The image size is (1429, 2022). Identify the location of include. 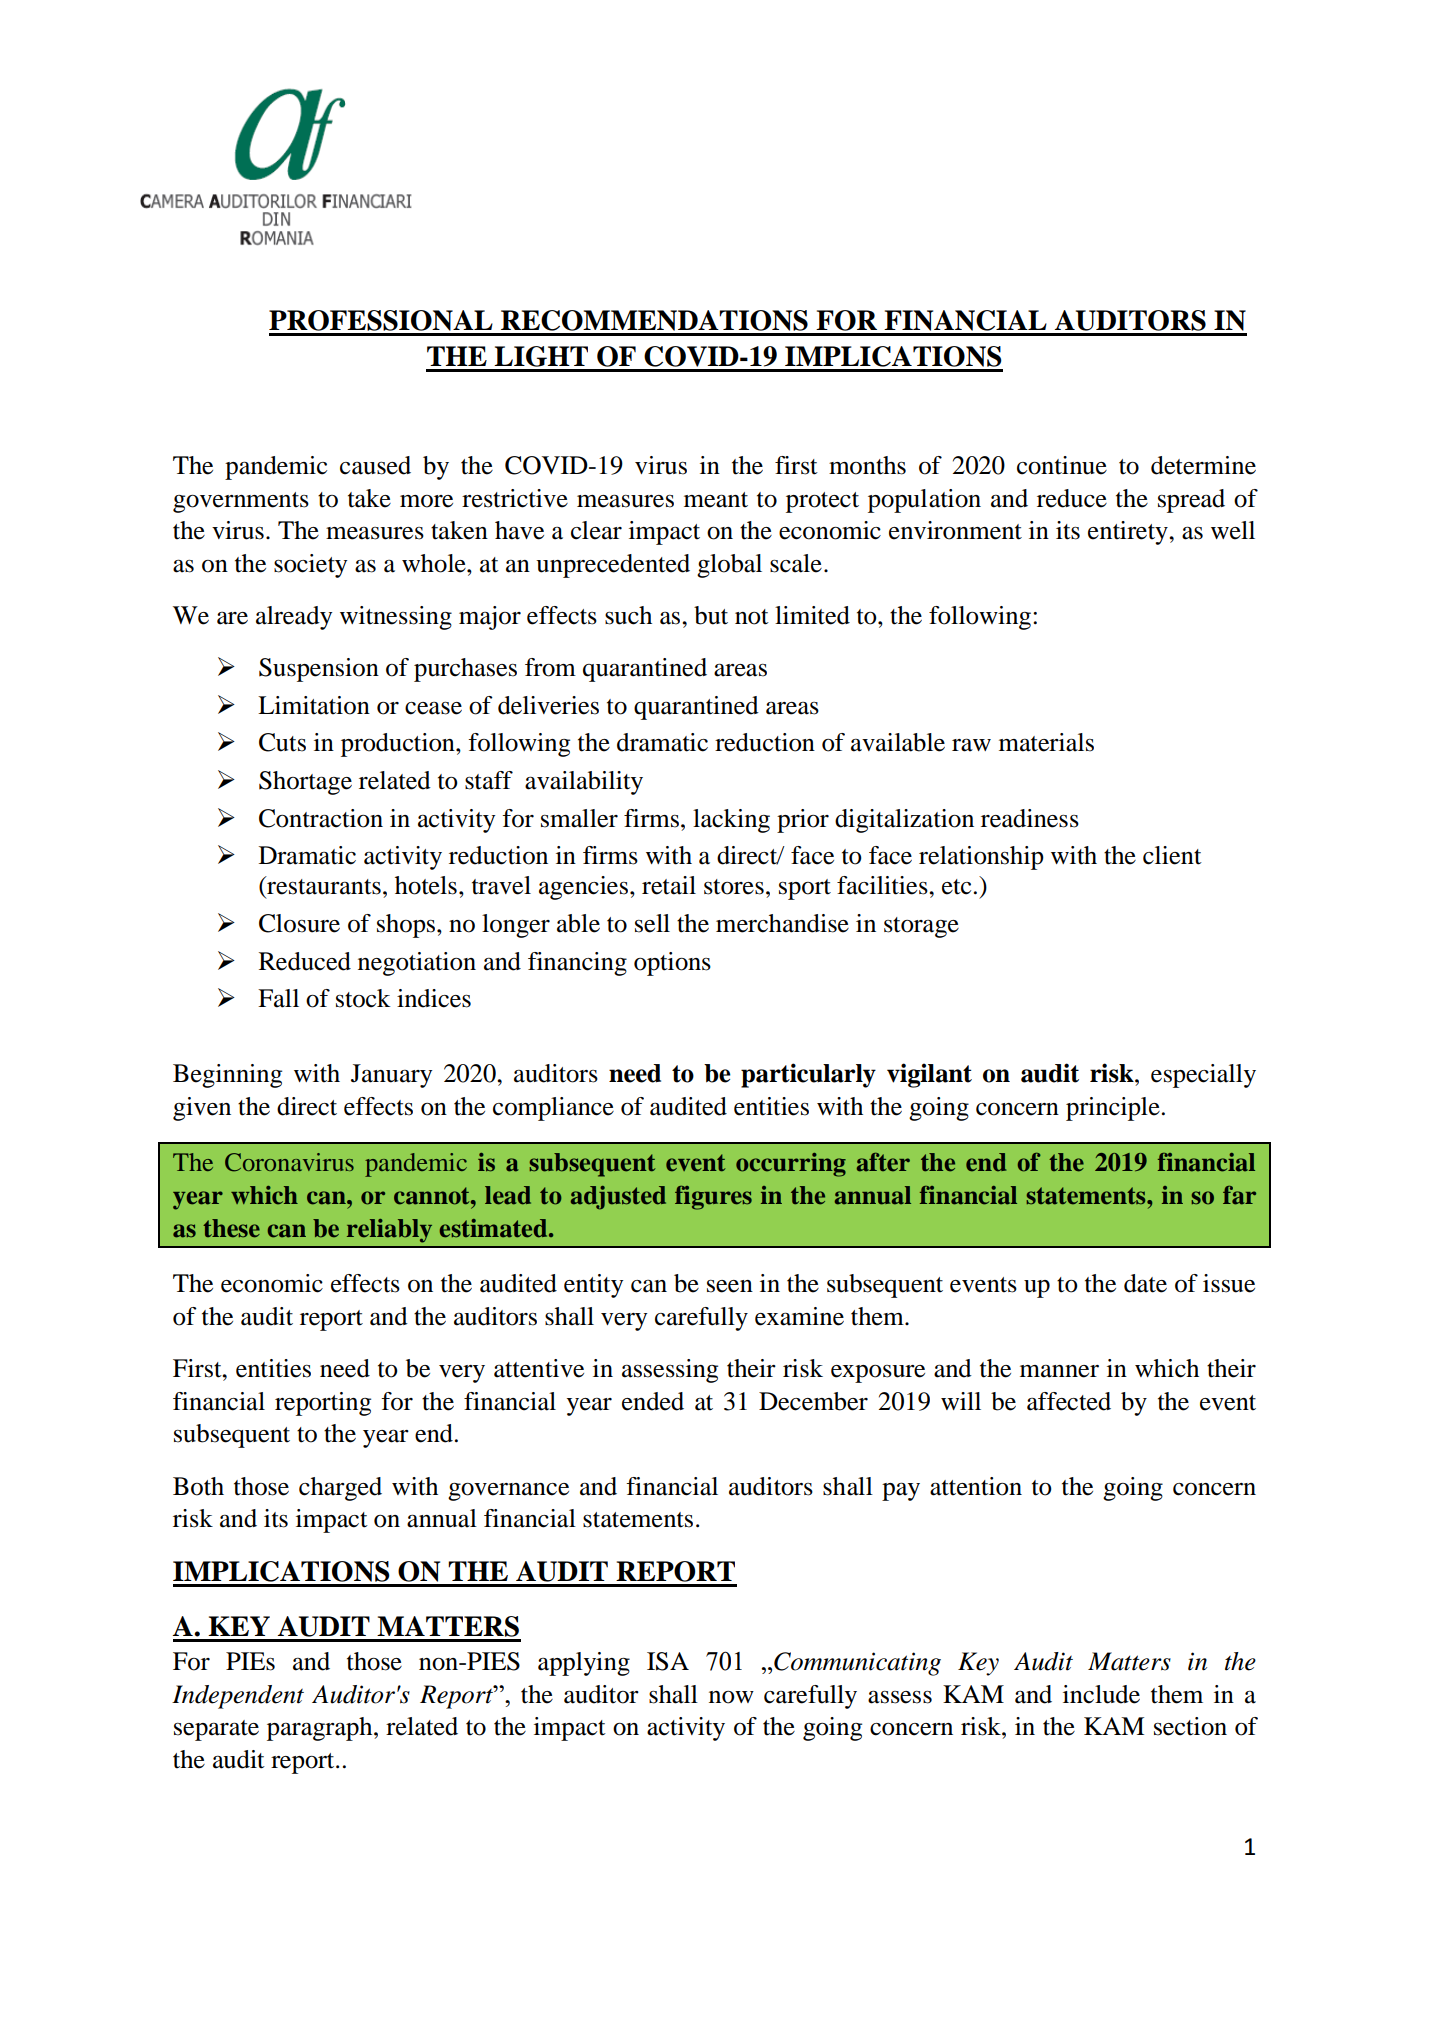
(1101, 1694).
